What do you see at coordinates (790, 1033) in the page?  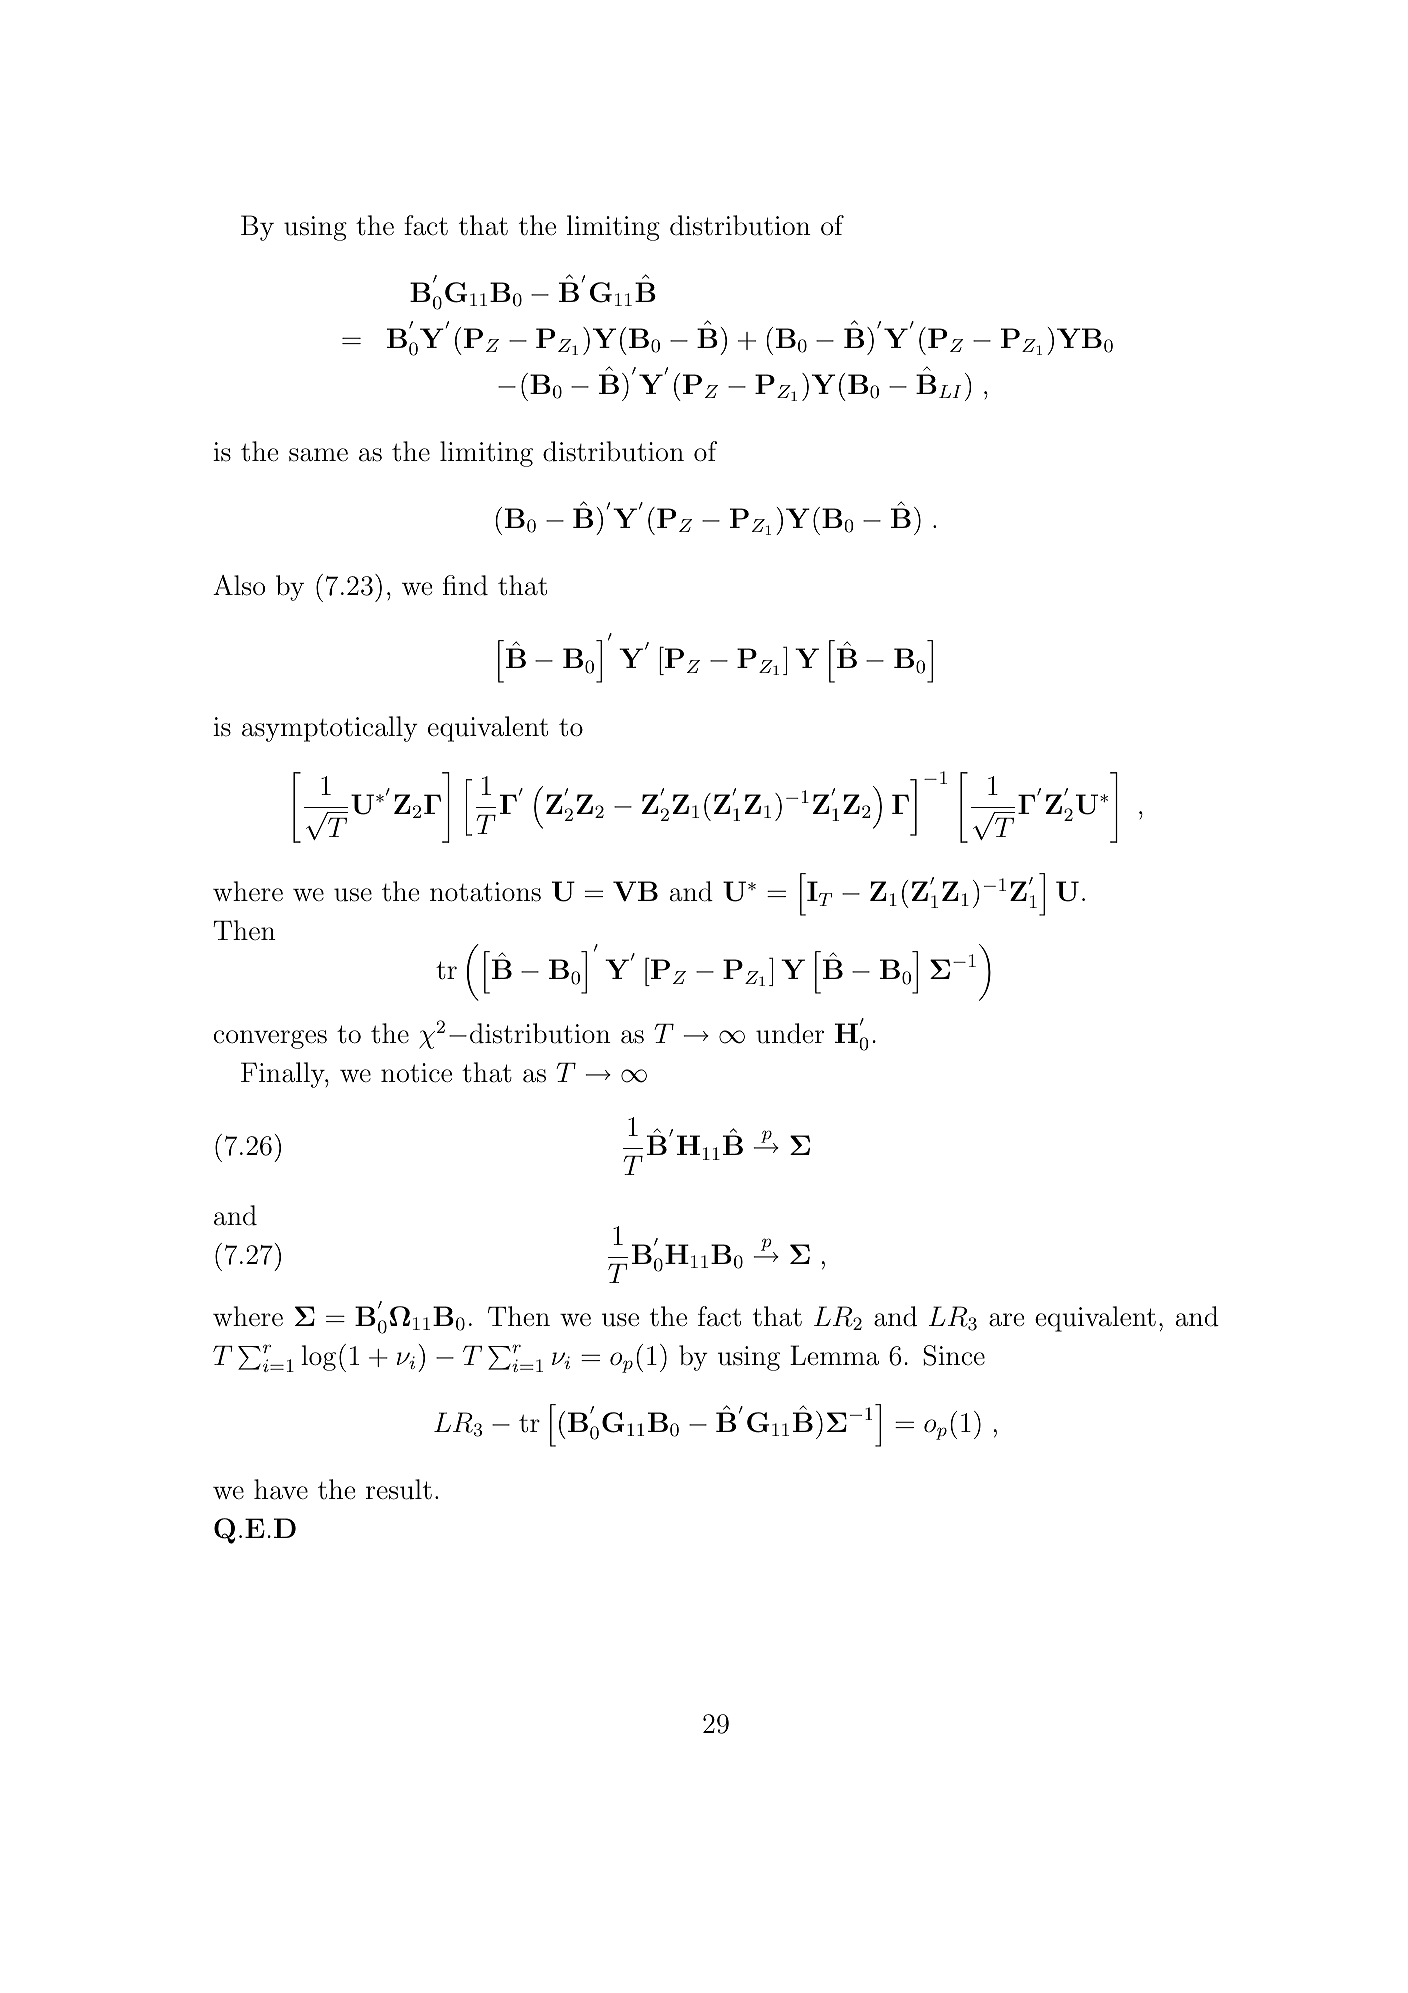 I see `under` at bounding box center [790, 1033].
